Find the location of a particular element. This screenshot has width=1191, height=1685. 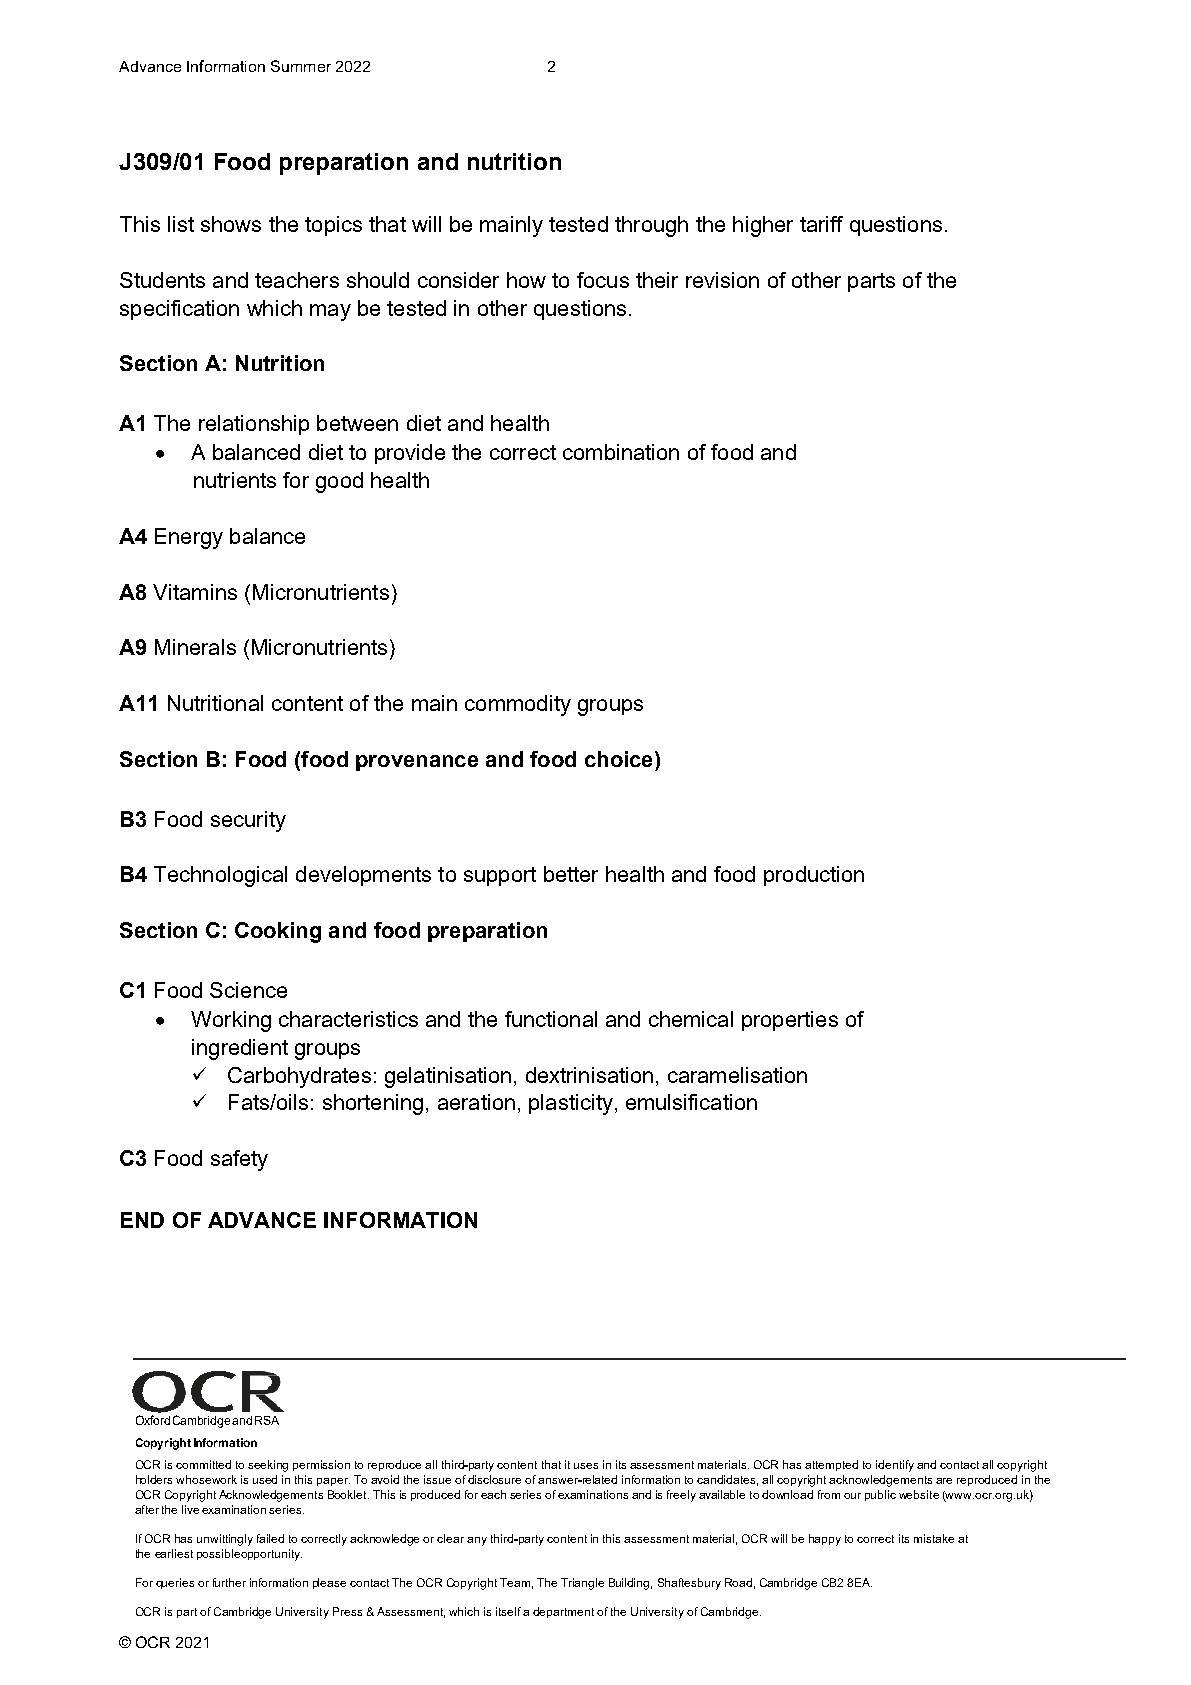

tariff is located at coordinates (821, 224).
